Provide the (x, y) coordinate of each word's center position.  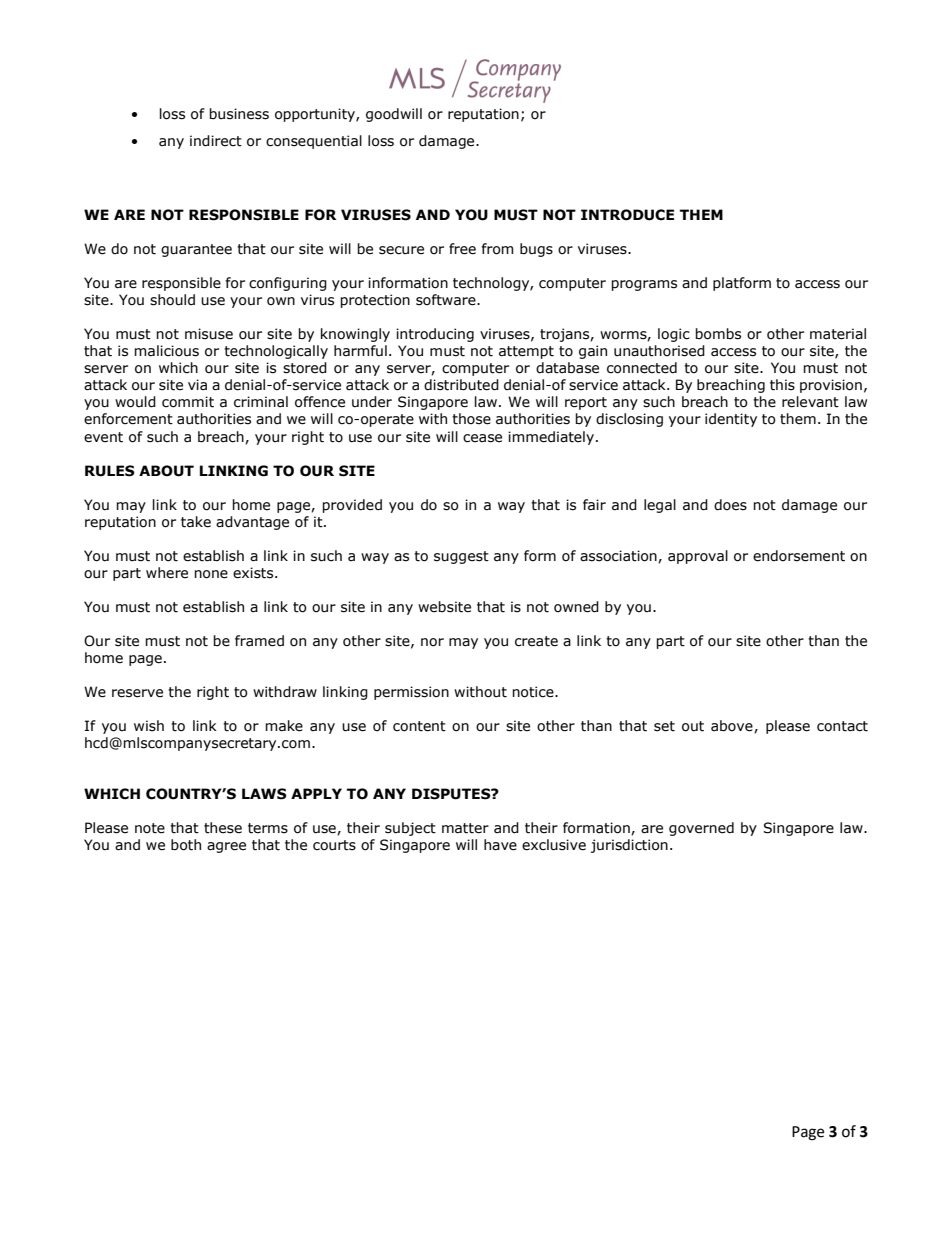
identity (731, 420)
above (733, 726)
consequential (314, 142)
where (167, 573)
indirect (216, 141)
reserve (137, 693)
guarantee (196, 250)
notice (534, 692)
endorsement (799, 556)
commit (188, 402)
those (471, 419)
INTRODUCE (627, 215)
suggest (461, 557)
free (462, 249)
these (223, 828)
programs (644, 285)
